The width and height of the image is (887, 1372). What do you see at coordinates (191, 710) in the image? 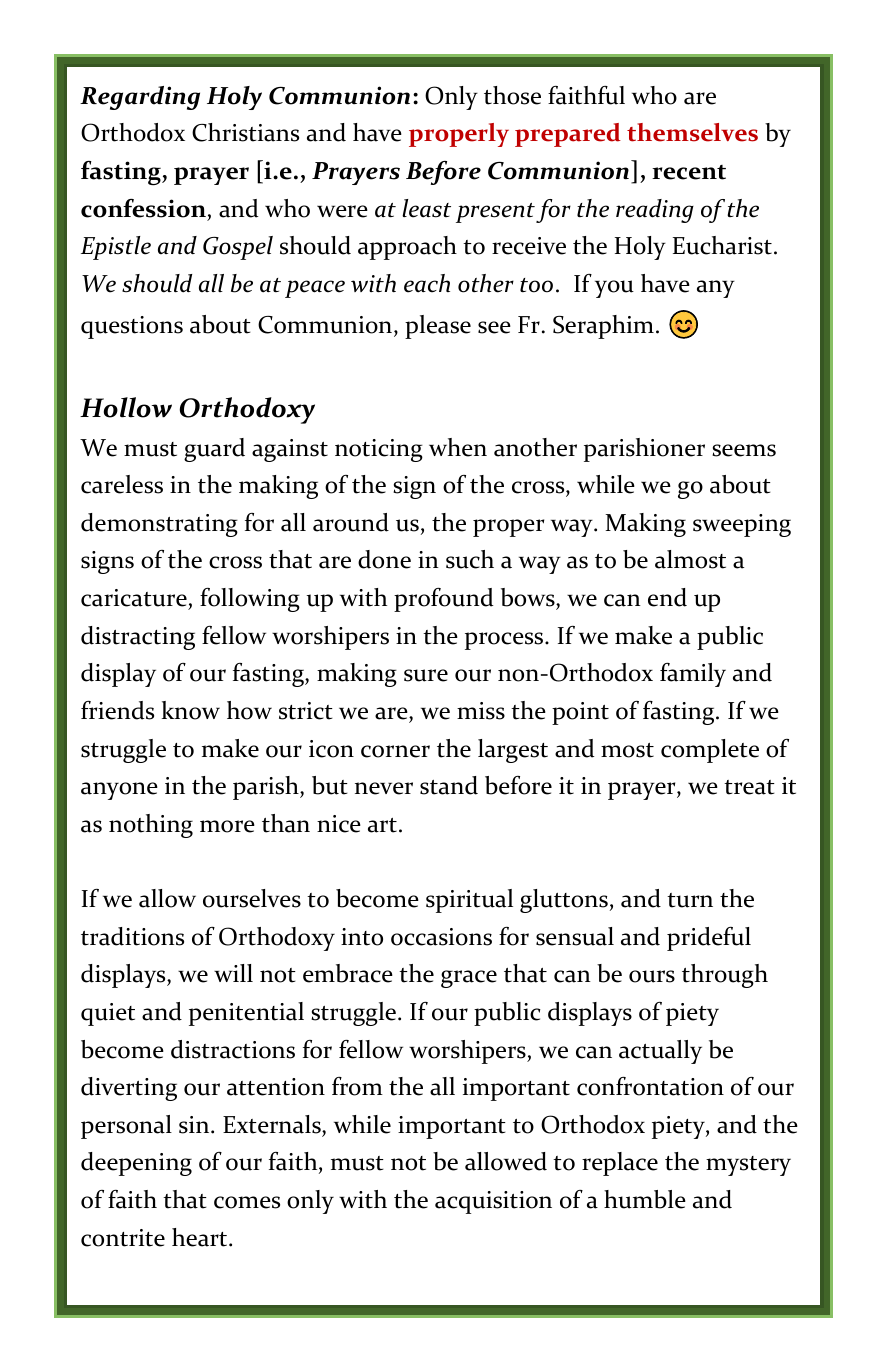
I see `know` at bounding box center [191, 710].
